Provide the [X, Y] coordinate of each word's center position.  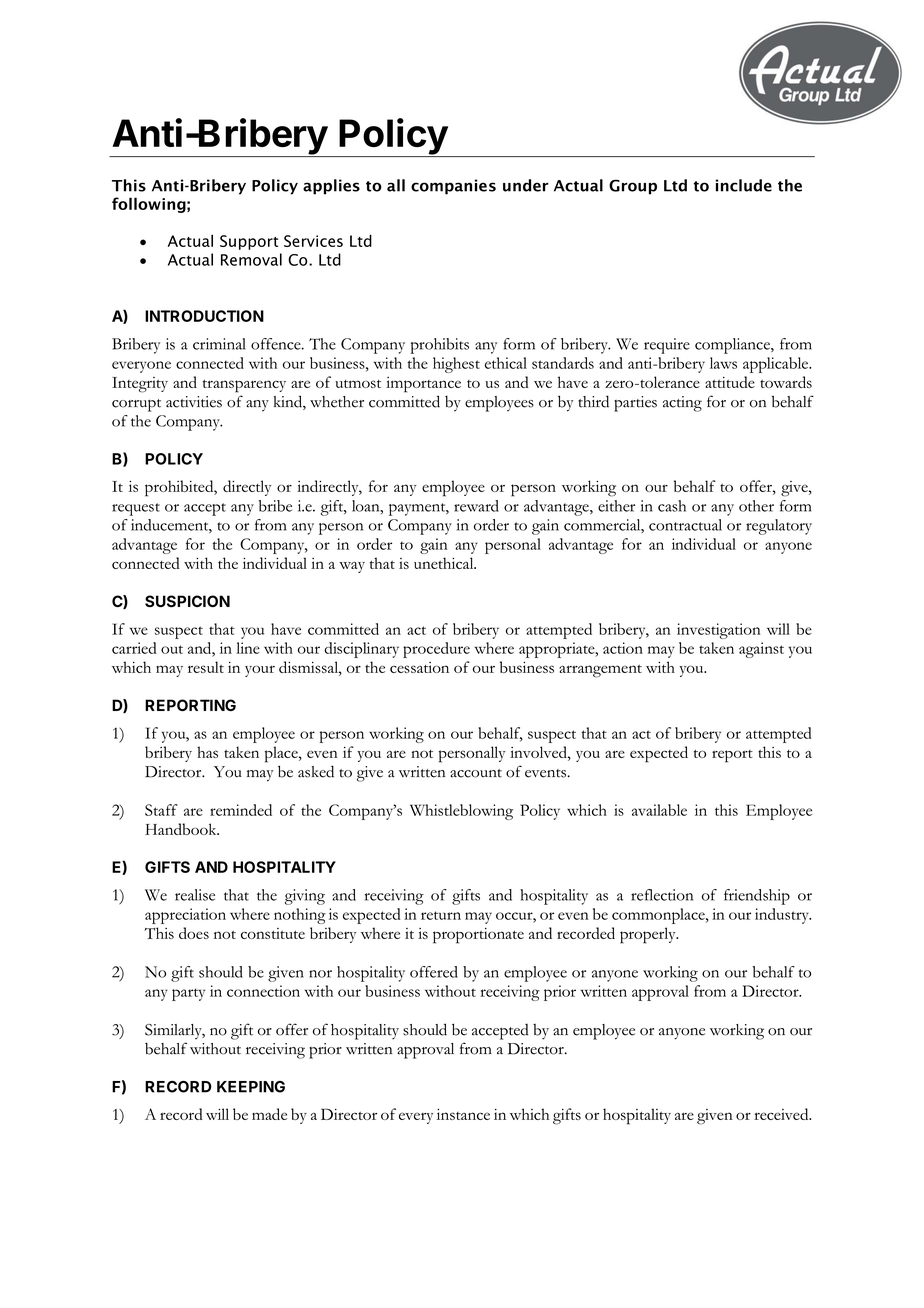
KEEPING [251, 1087]
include [744, 185]
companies [453, 187]
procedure [436, 650]
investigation [719, 631]
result [206, 667]
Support [249, 242]
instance [463, 1114]
